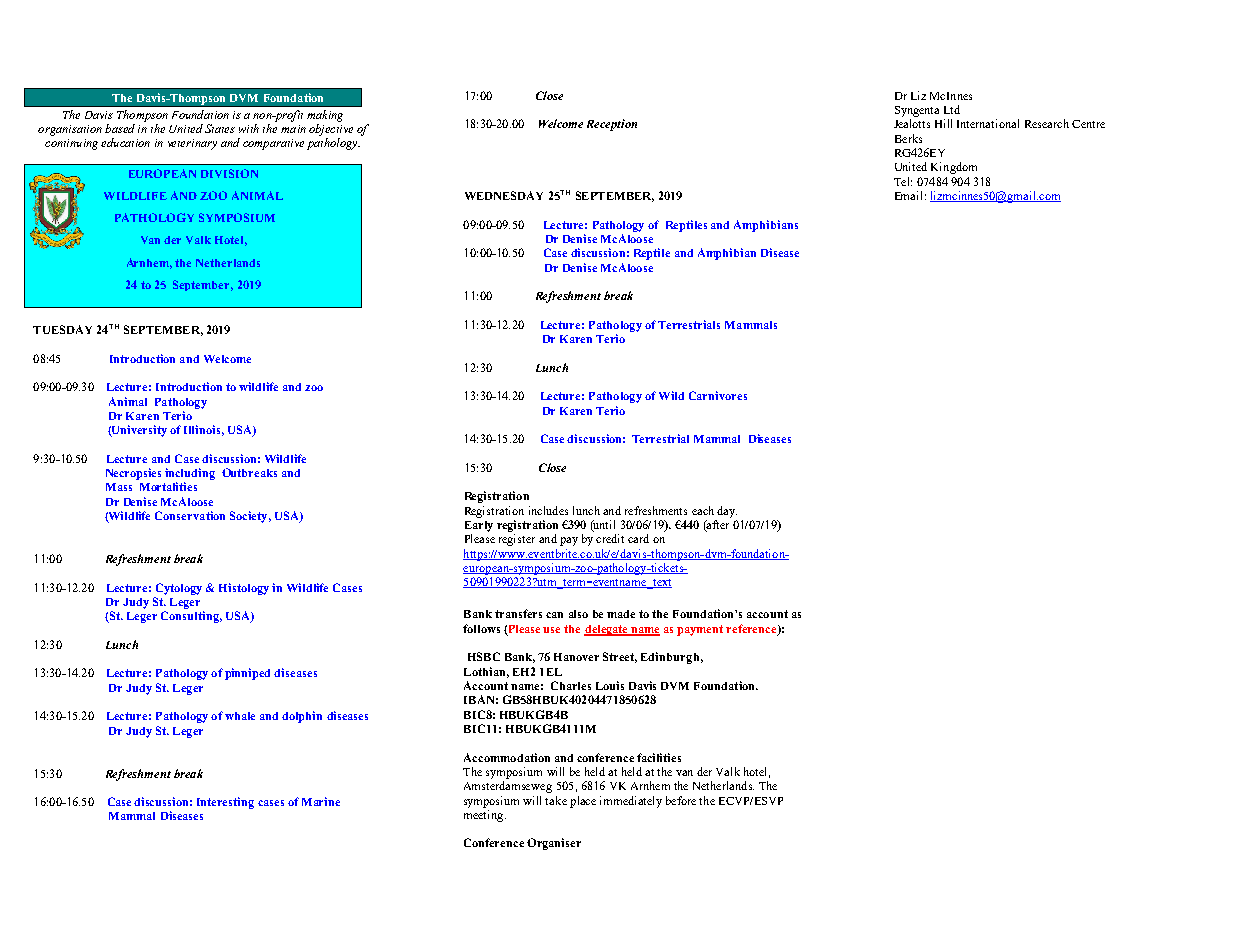 The image size is (1233, 952). I want to click on also, so click(578, 614).
